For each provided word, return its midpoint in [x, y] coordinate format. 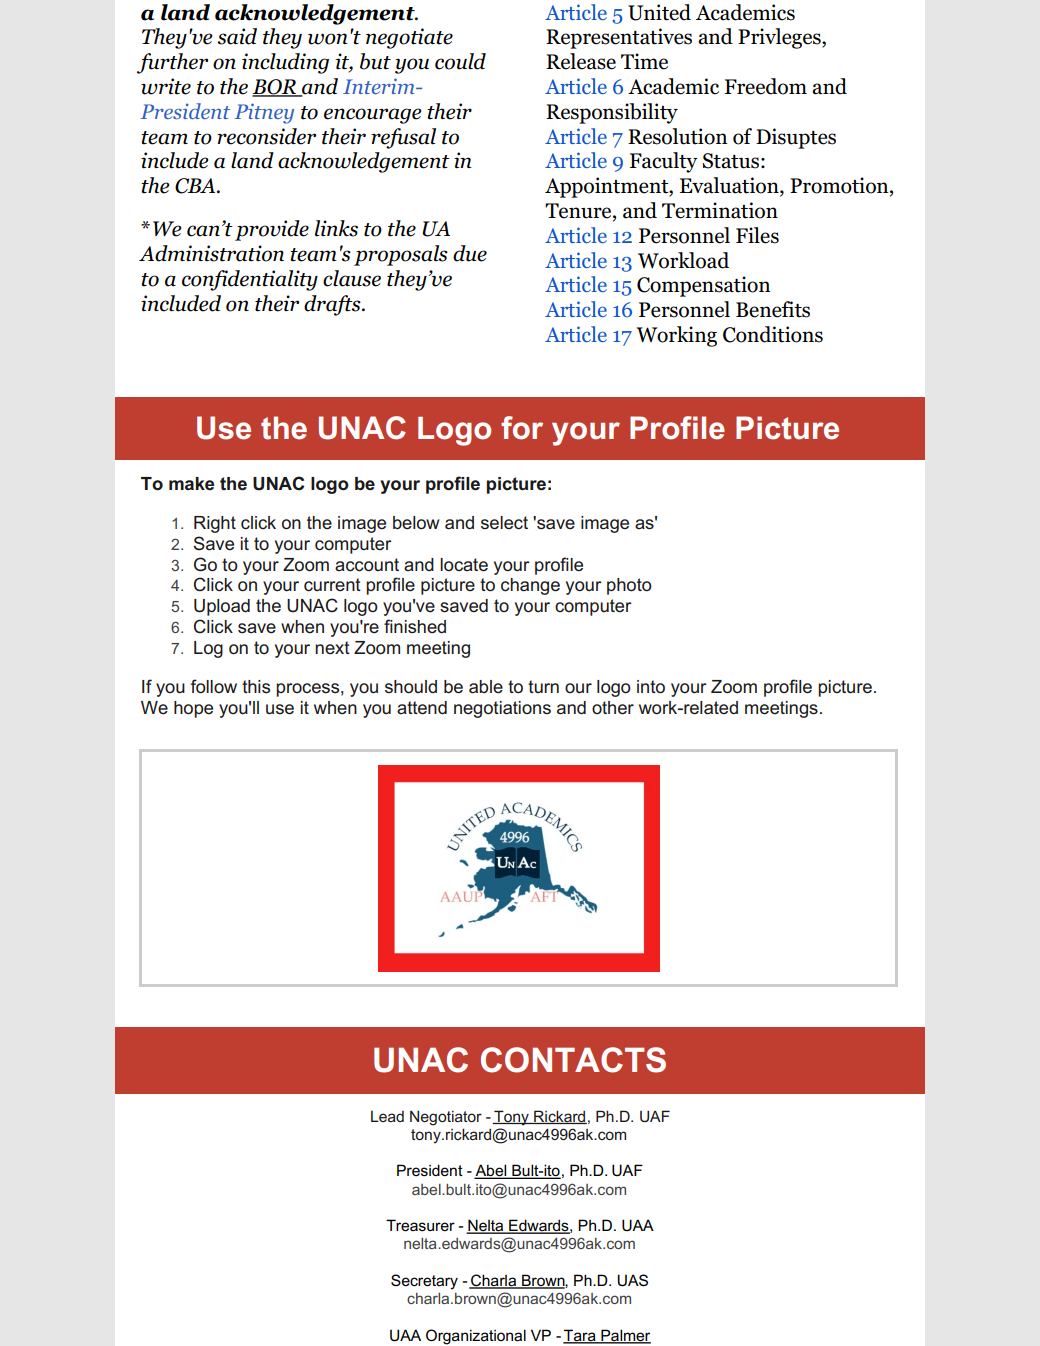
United [659, 12]
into [651, 687]
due [470, 253]
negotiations [502, 709]
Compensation [703, 286]
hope [193, 709]
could [460, 61]
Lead [387, 1116]
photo [629, 586]
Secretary [424, 1282]
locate [464, 565]
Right [215, 524]
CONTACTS [573, 1060]
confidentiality [250, 280]
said [237, 36]
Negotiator [446, 1118]
